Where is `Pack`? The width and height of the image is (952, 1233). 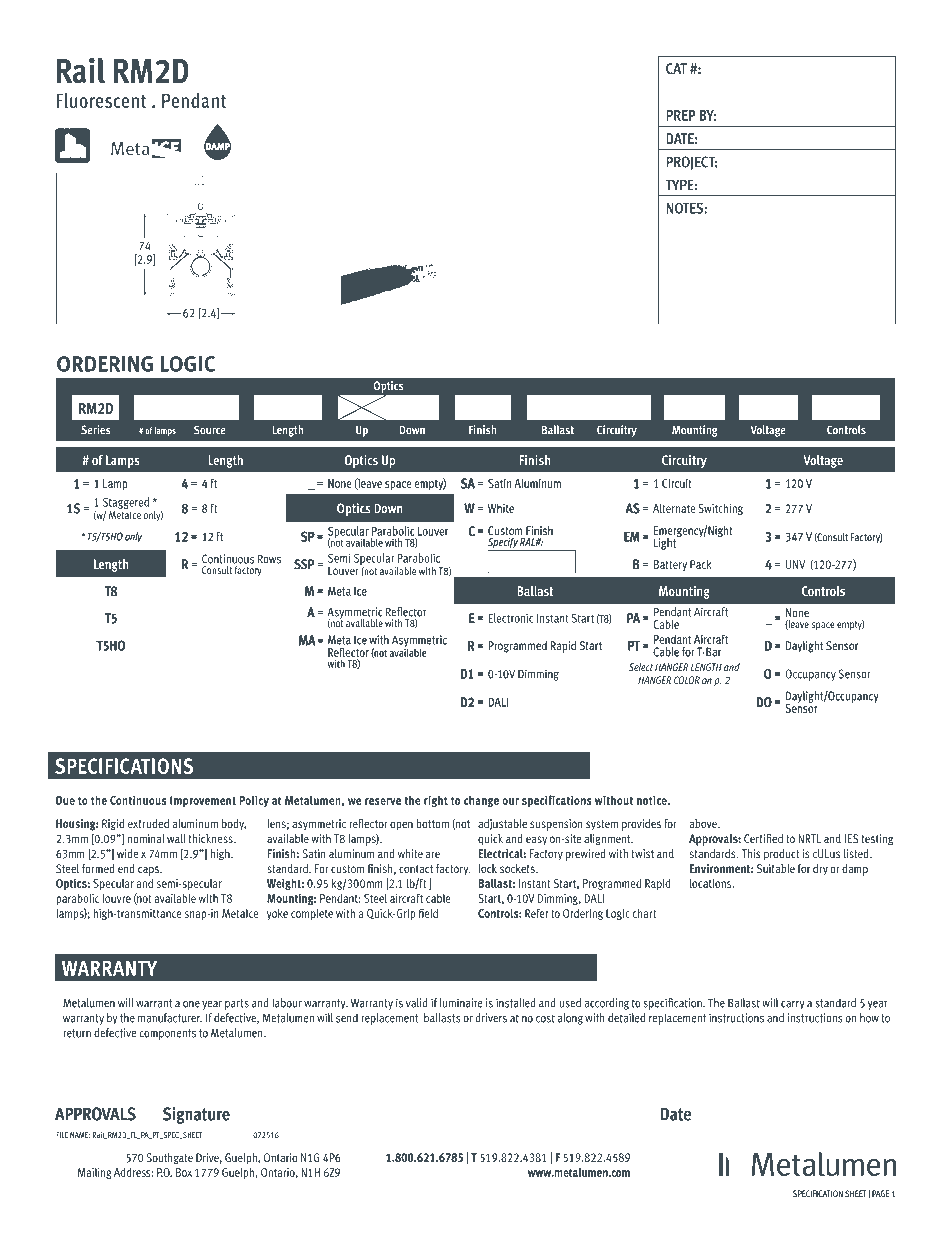
Pack is located at coordinates (701, 564).
